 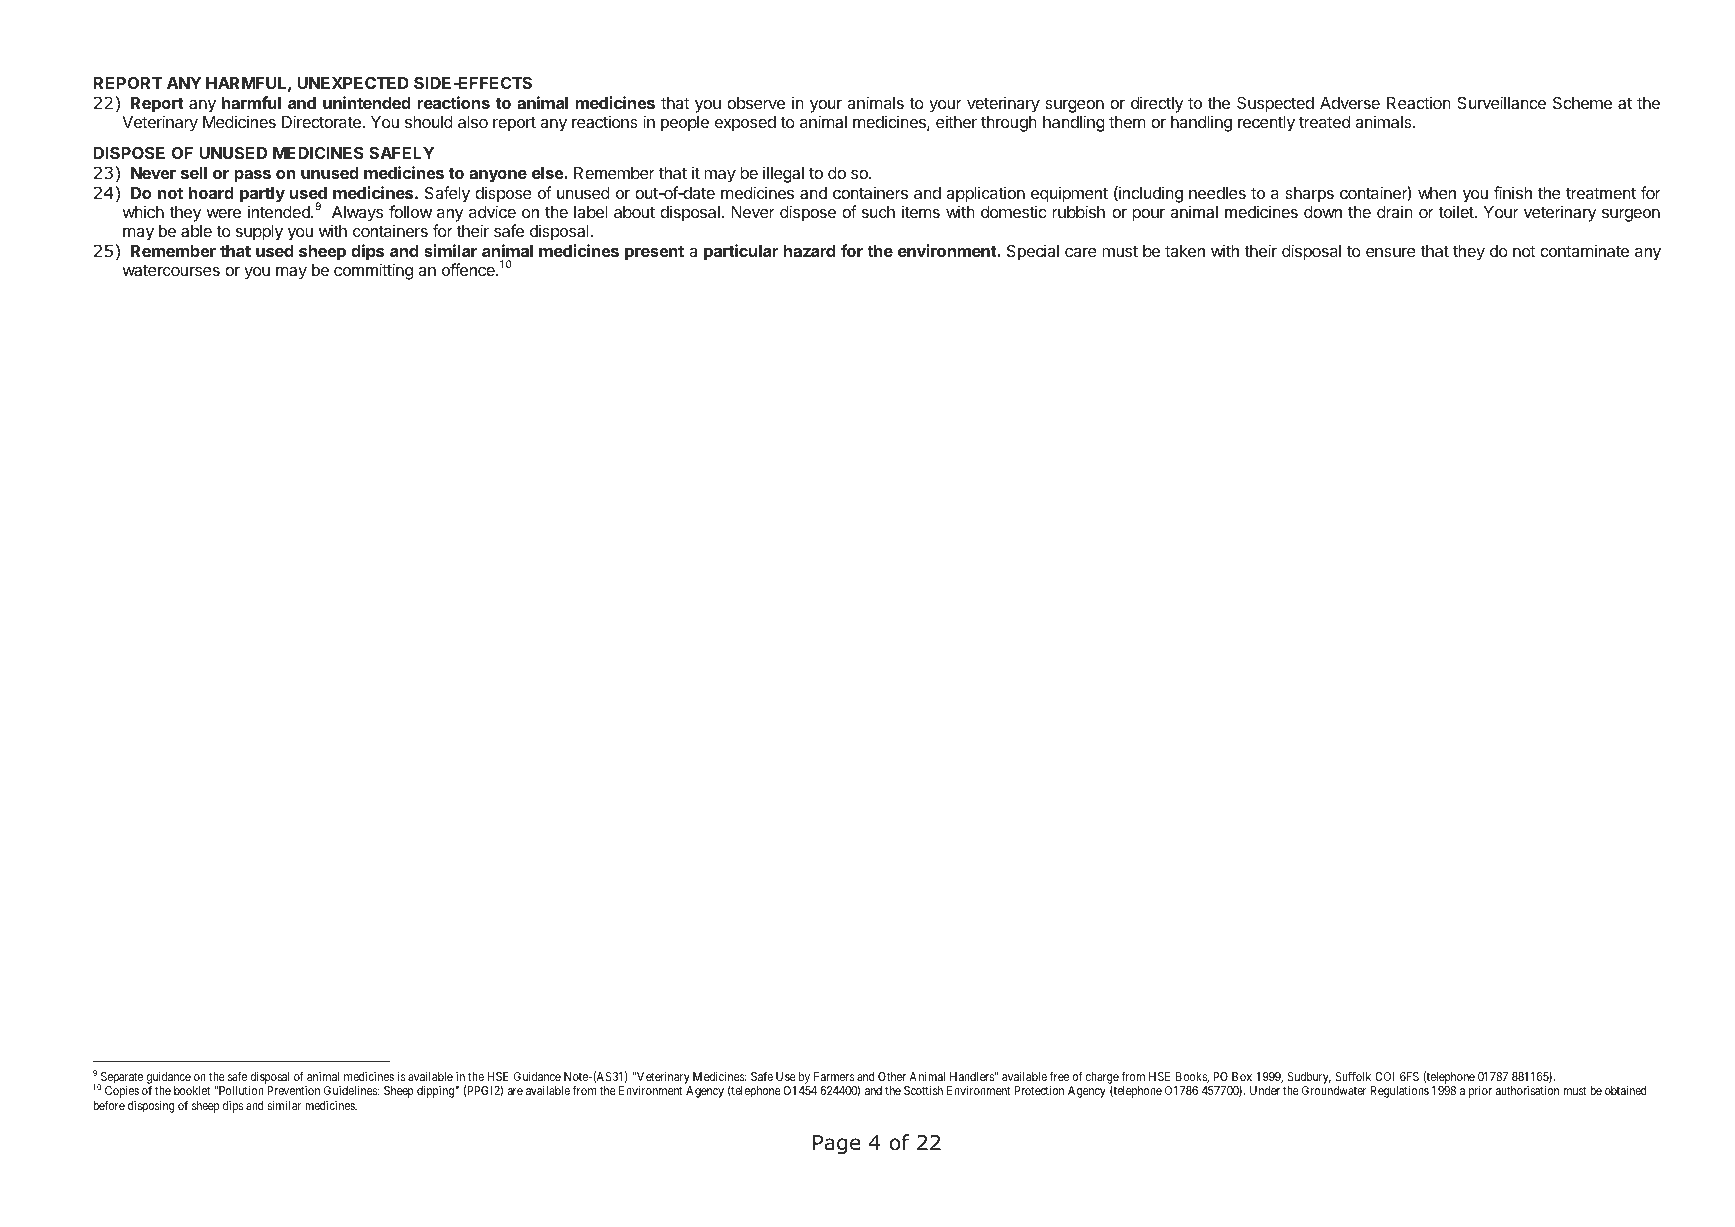 I want to click on contaminate, so click(x=1584, y=250).
